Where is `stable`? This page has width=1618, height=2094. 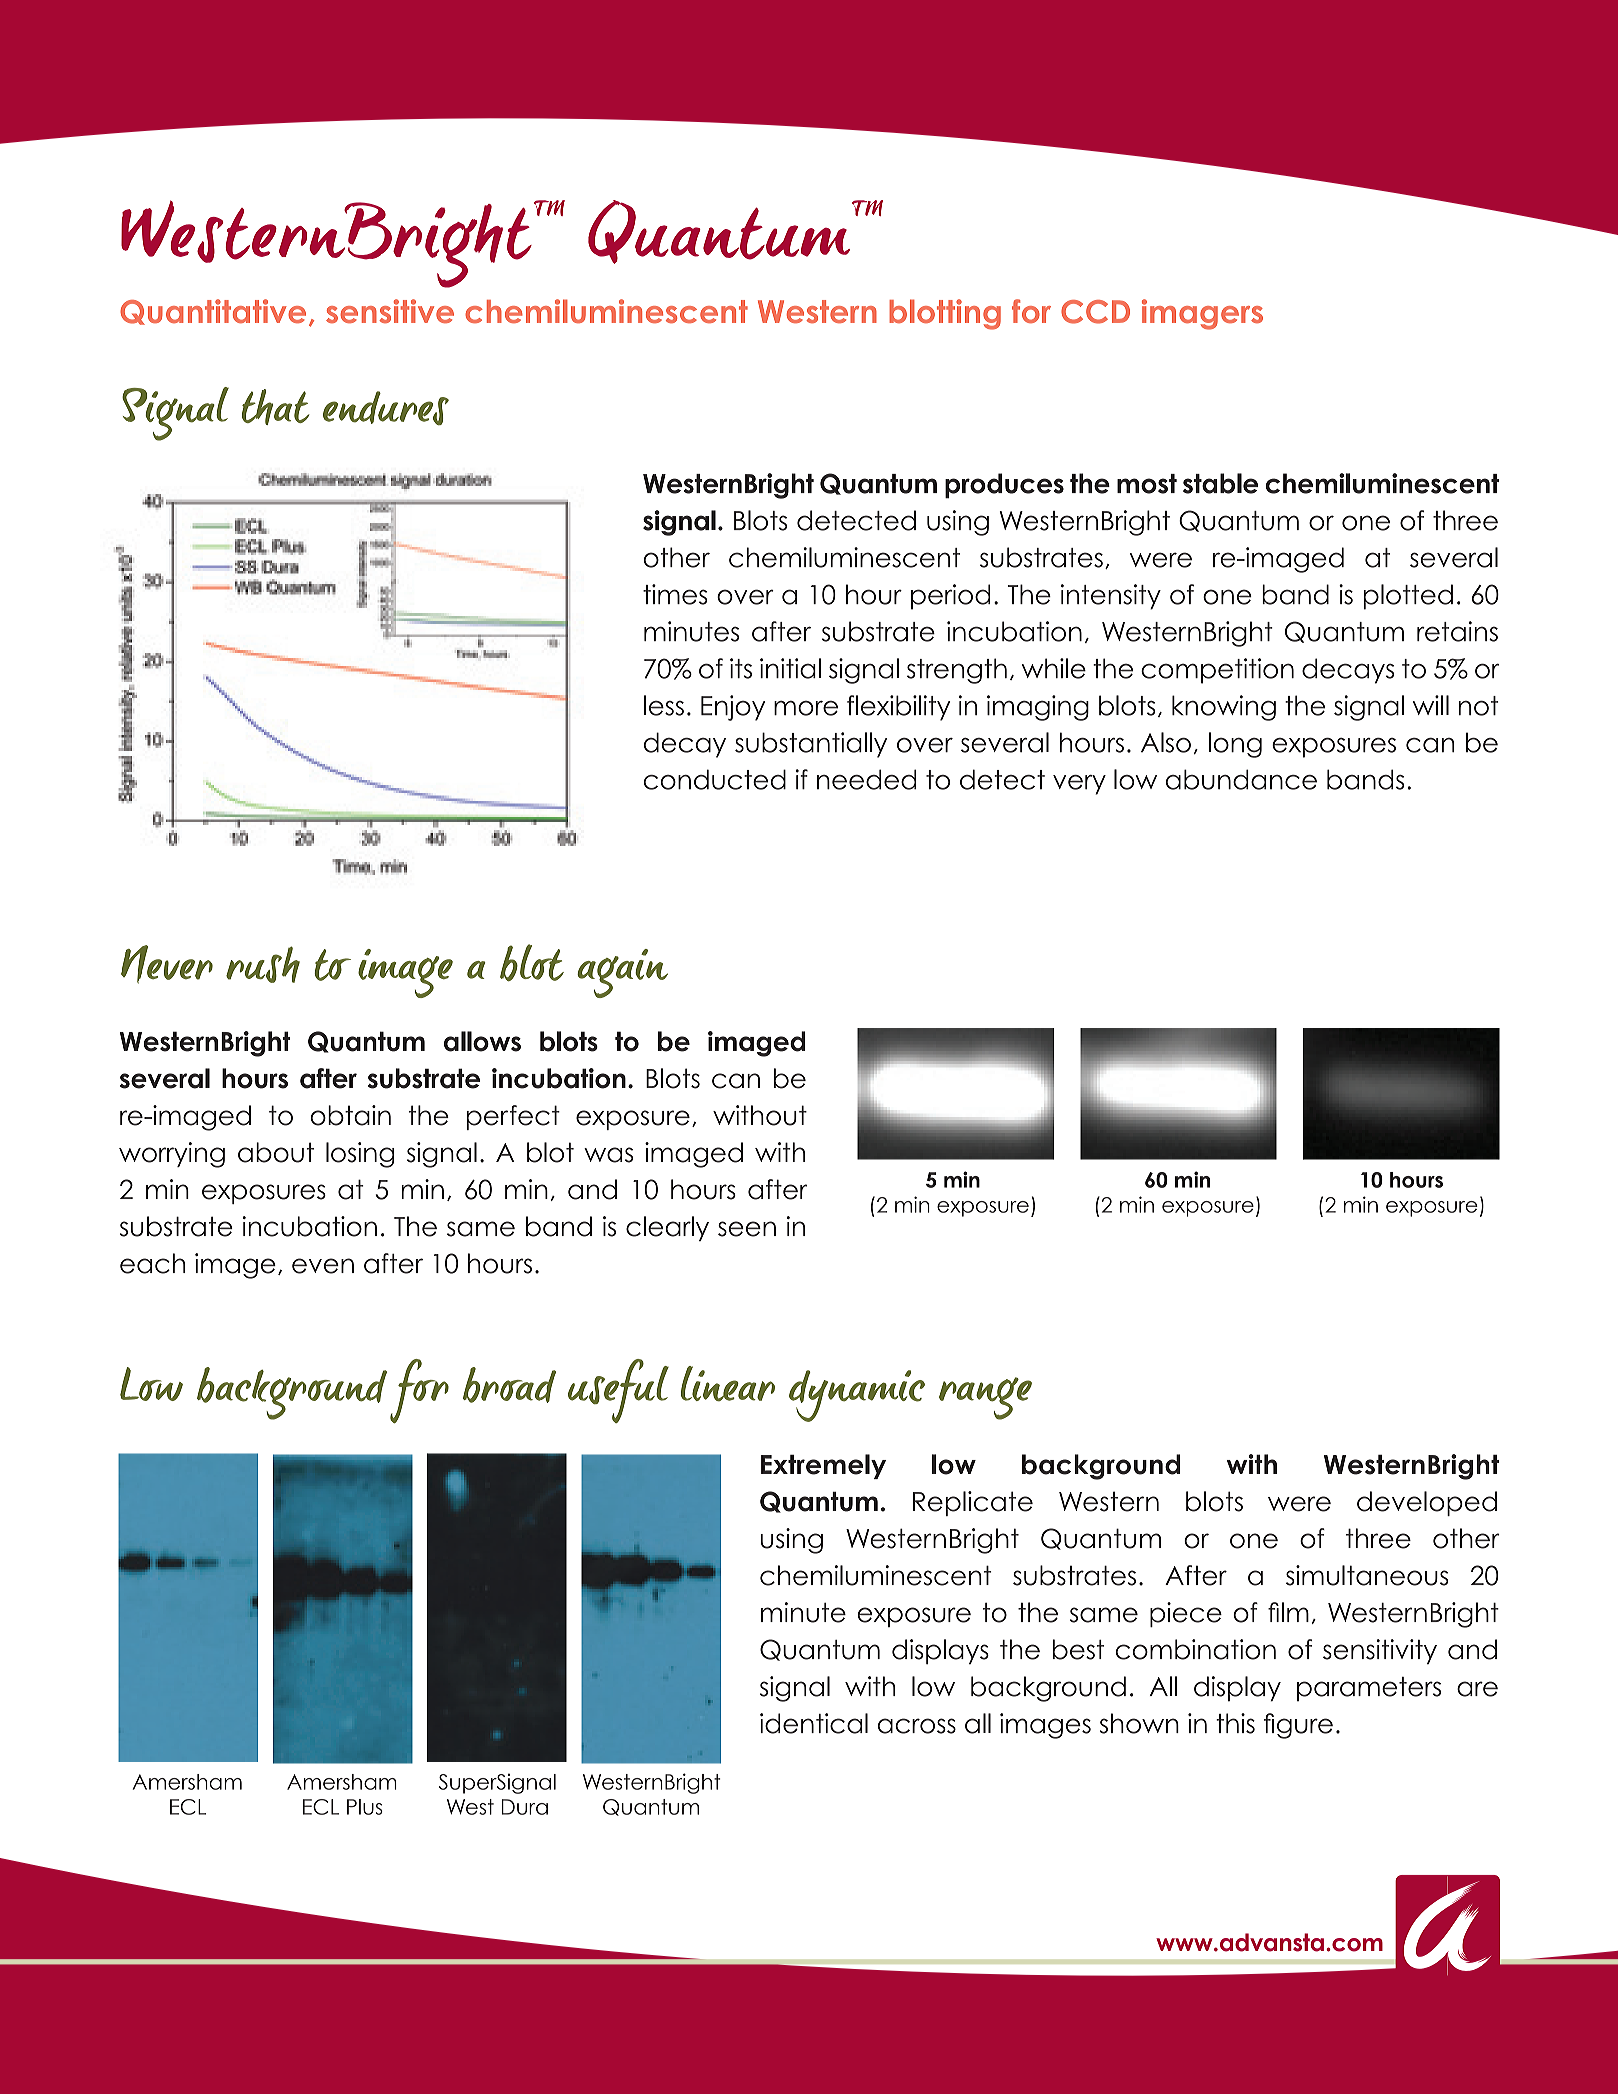 stable is located at coordinates (1220, 483).
